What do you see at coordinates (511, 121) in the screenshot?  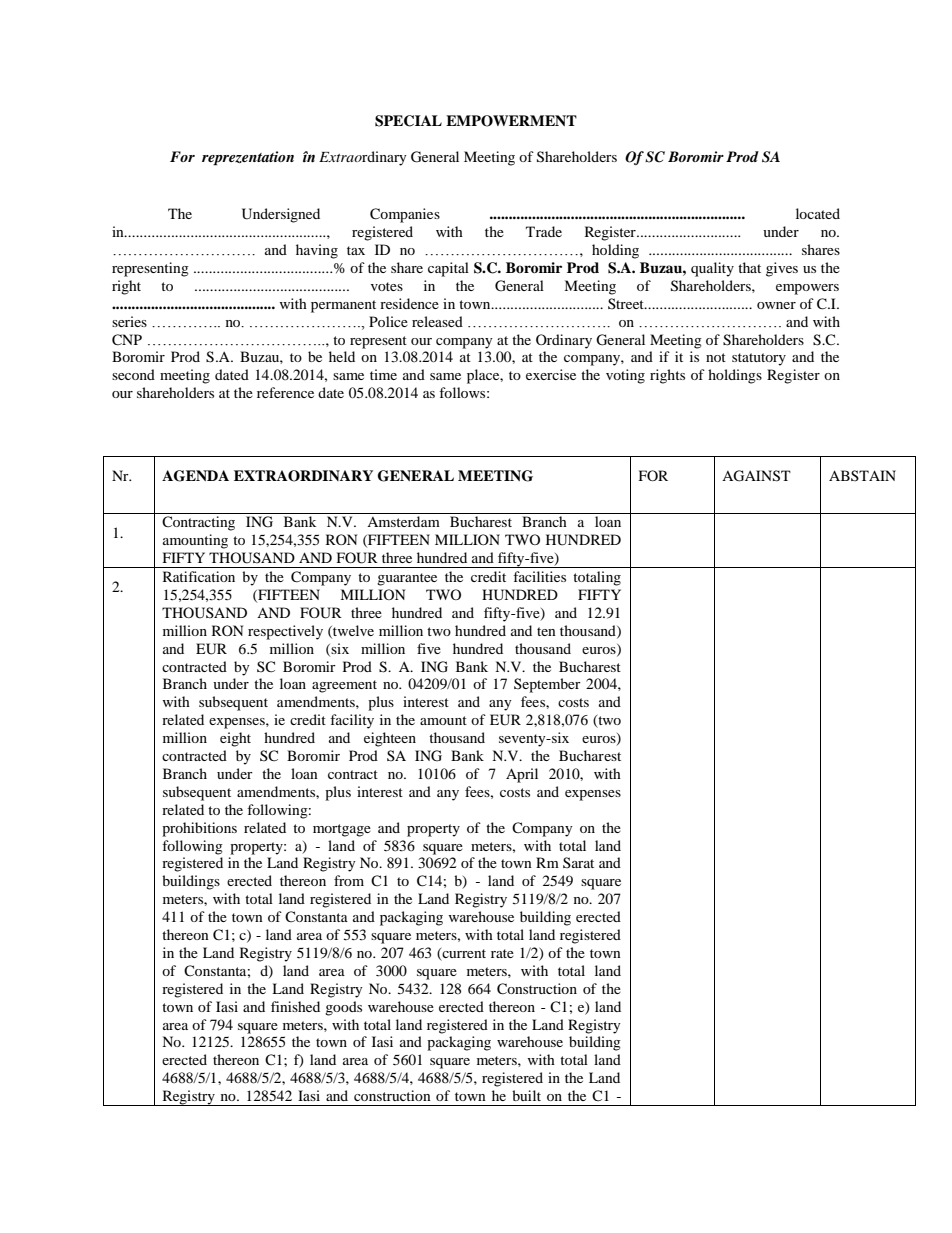 I see `EMPOWERMENT` at bounding box center [511, 121].
